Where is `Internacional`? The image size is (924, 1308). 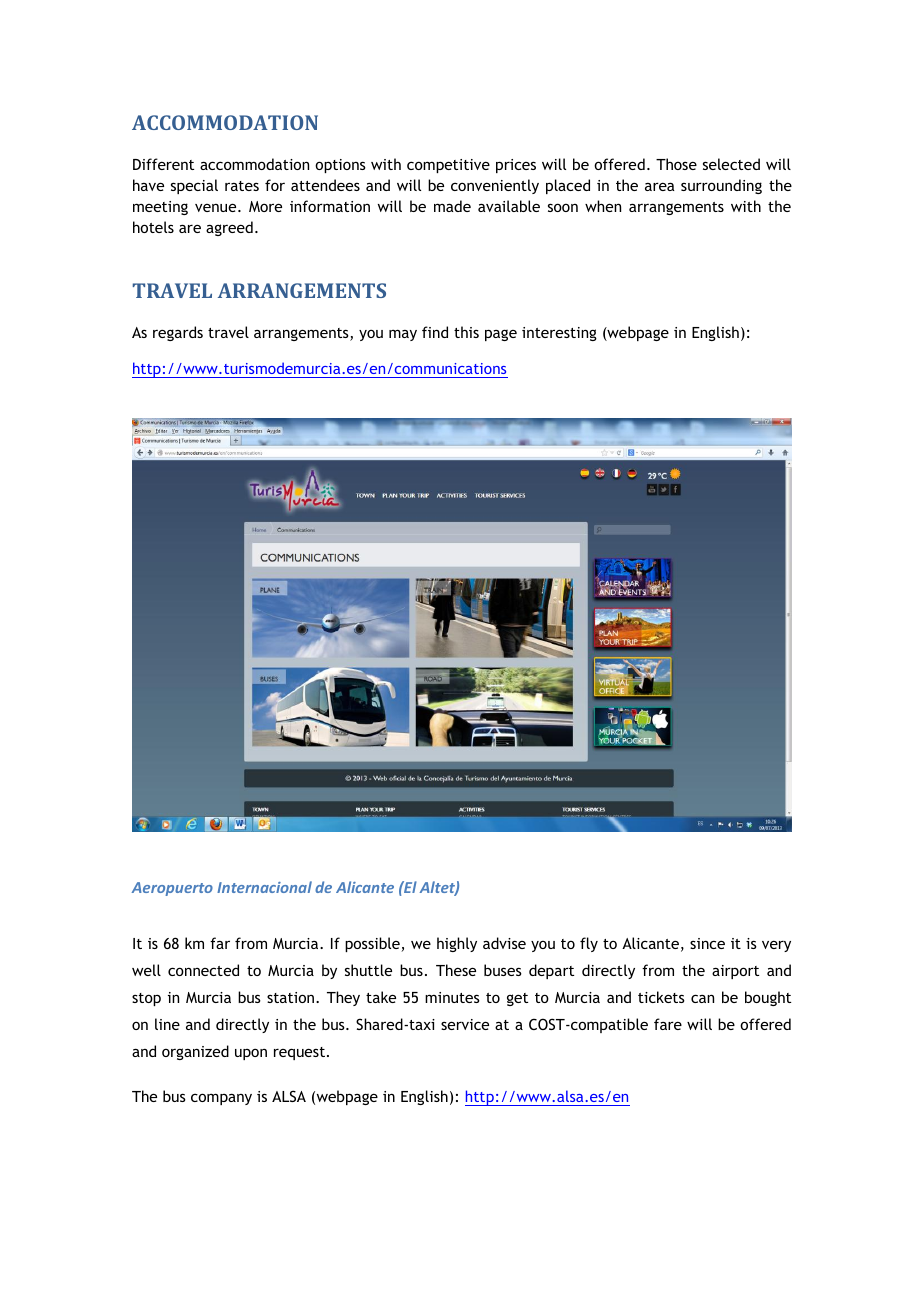 Internacional is located at coordinates (264, 887).
